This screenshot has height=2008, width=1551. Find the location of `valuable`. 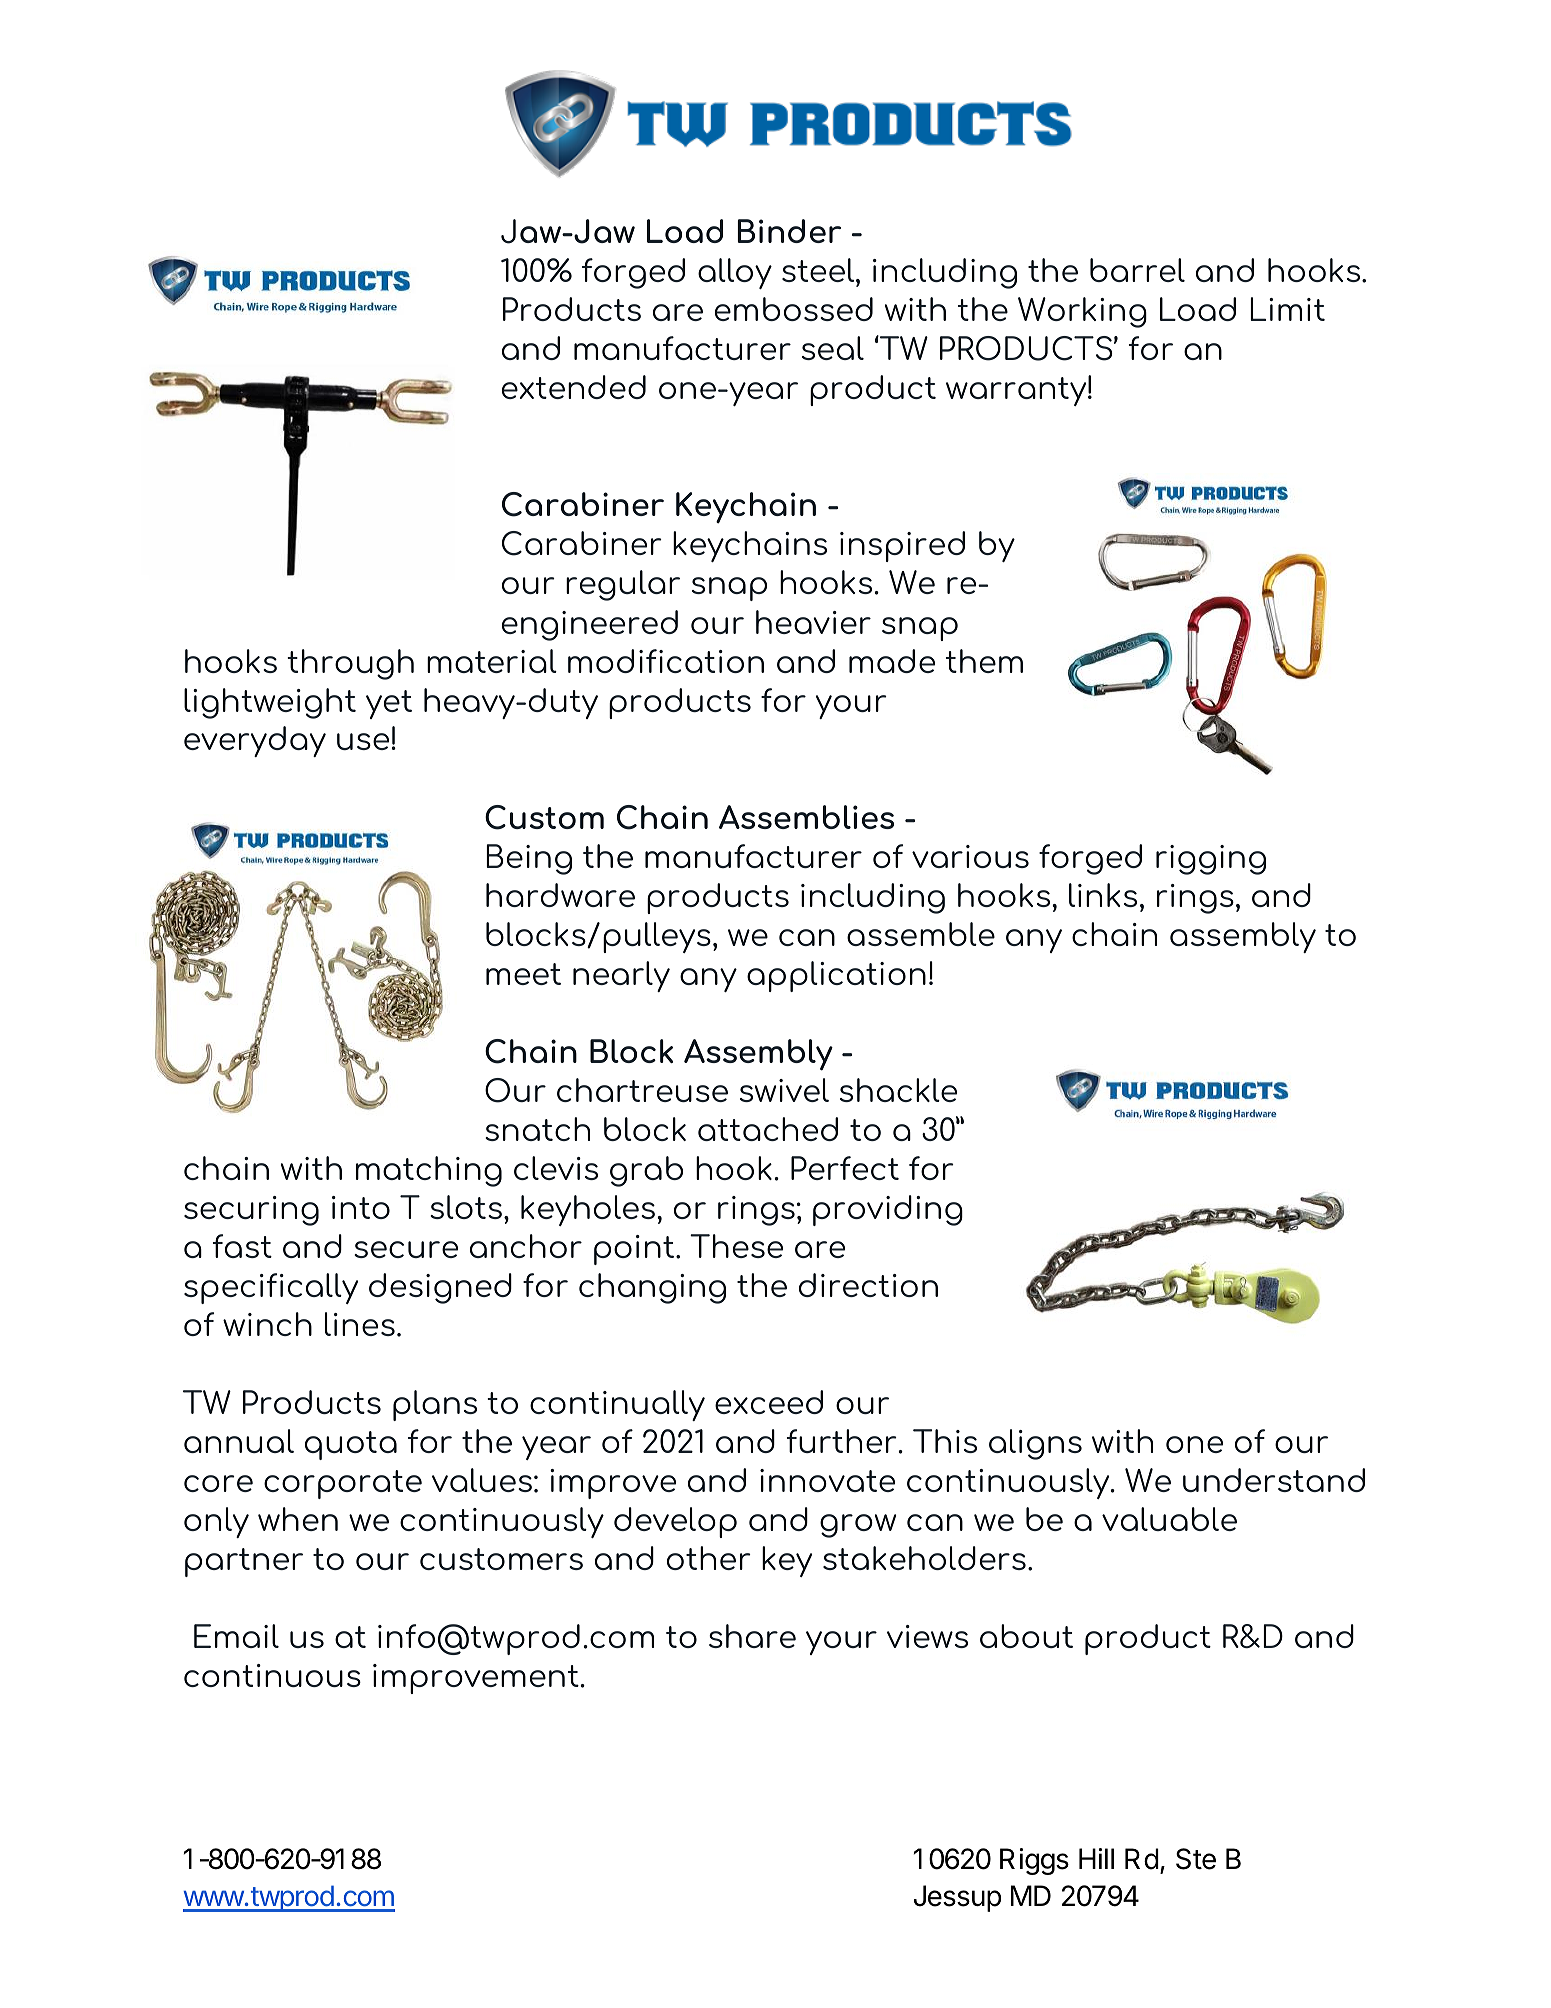

valuable is located at coordinates (1169, 1519).
